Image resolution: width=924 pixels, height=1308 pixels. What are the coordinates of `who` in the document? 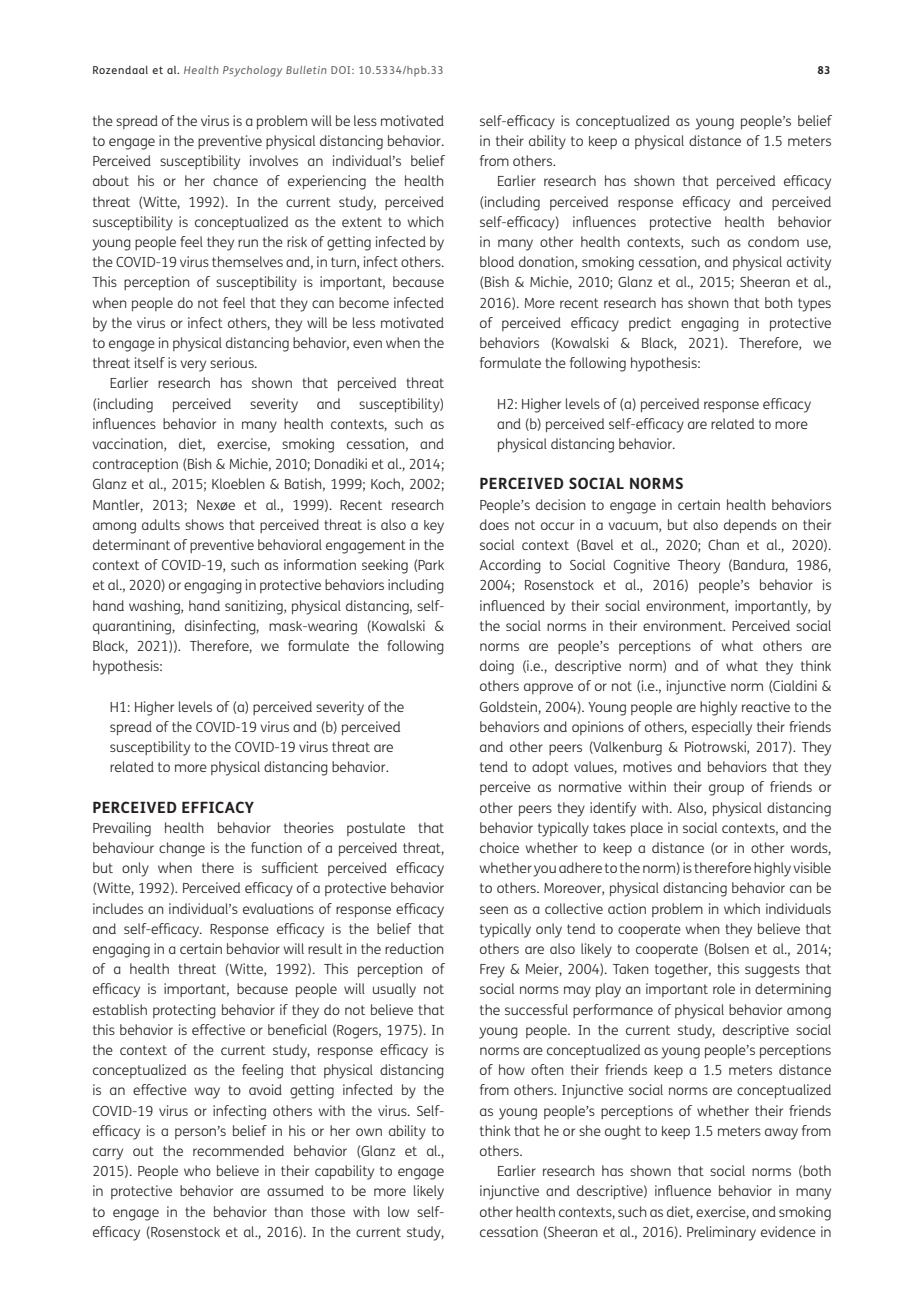 It's located at (197, 1170).
